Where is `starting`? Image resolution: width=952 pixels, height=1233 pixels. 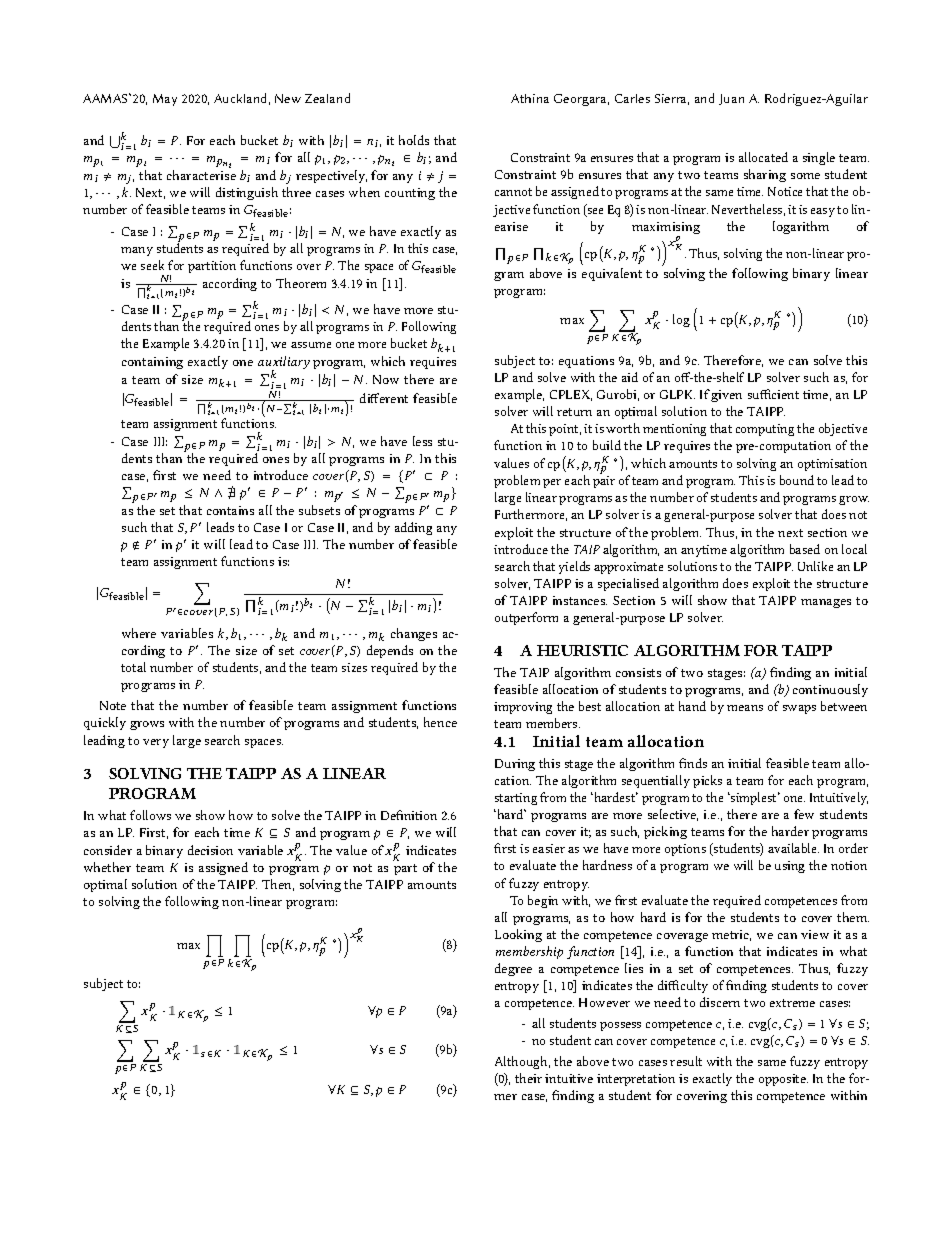
starting is located at coordinates (516, 799).
